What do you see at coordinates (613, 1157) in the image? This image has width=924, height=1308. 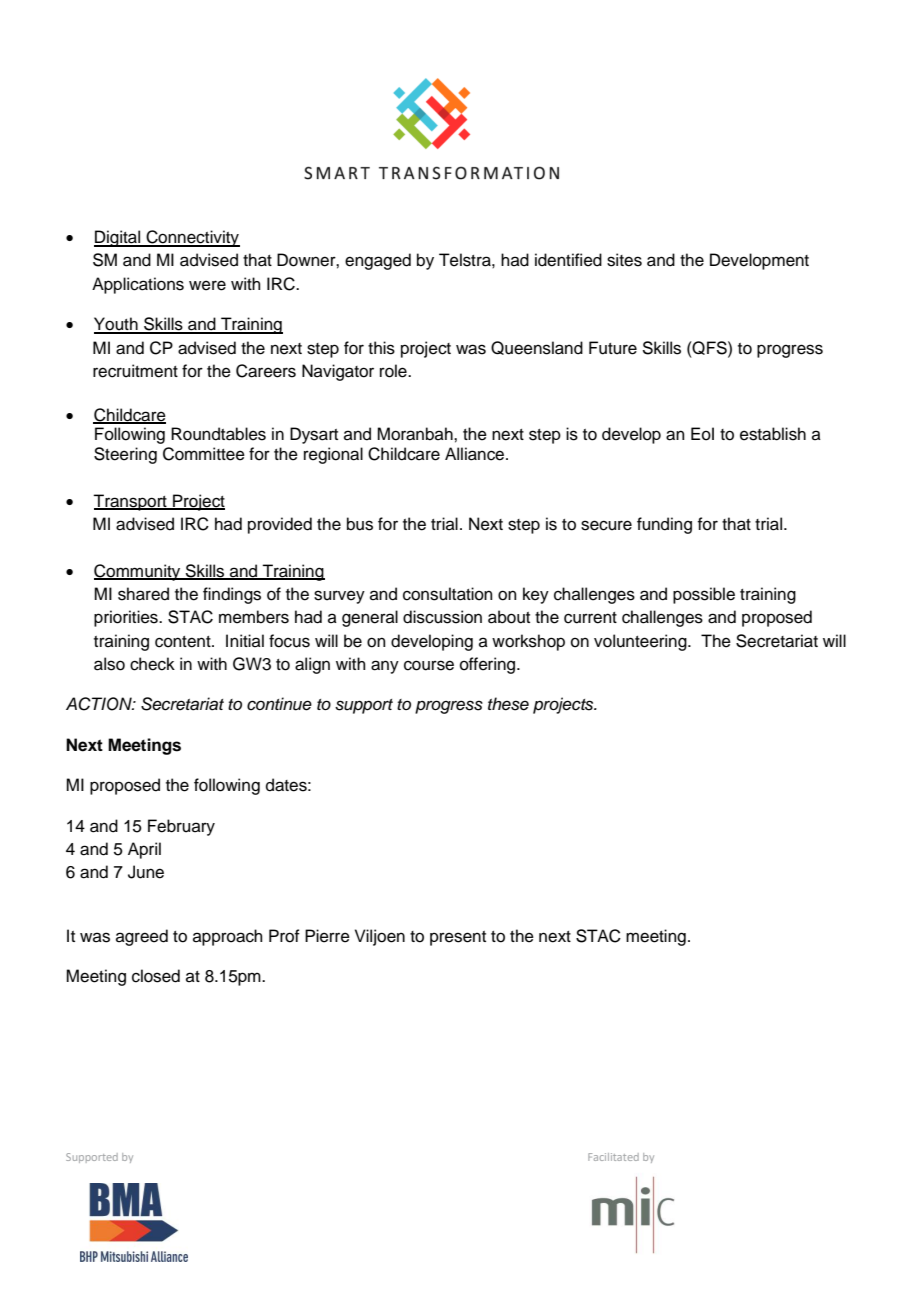 I see `Facilitated` at bounding box center [613, 1157].
